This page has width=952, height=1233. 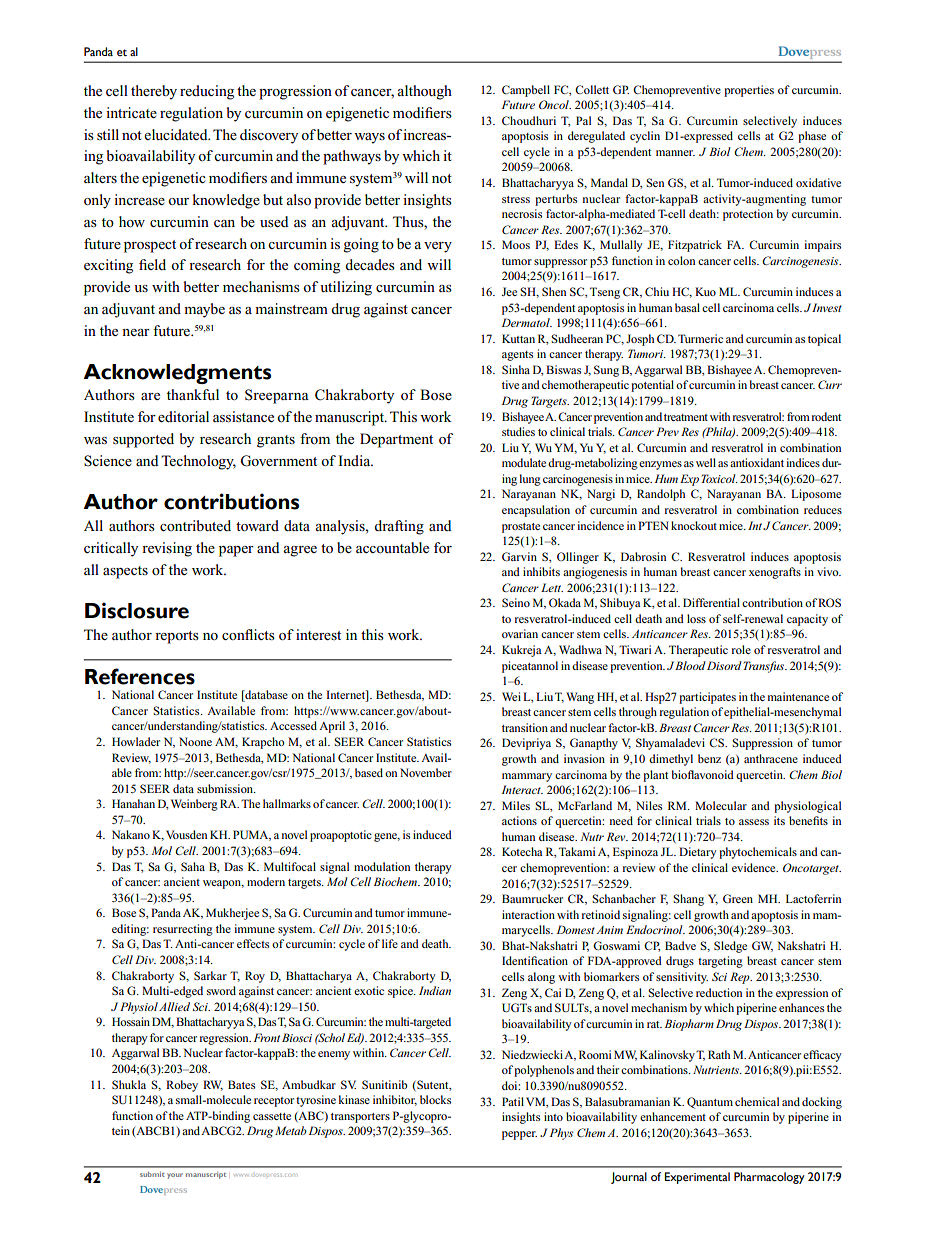 What do you see at coordinates (516, 805) in the page?
I see `Miles` at bounding box center [516, 805].
